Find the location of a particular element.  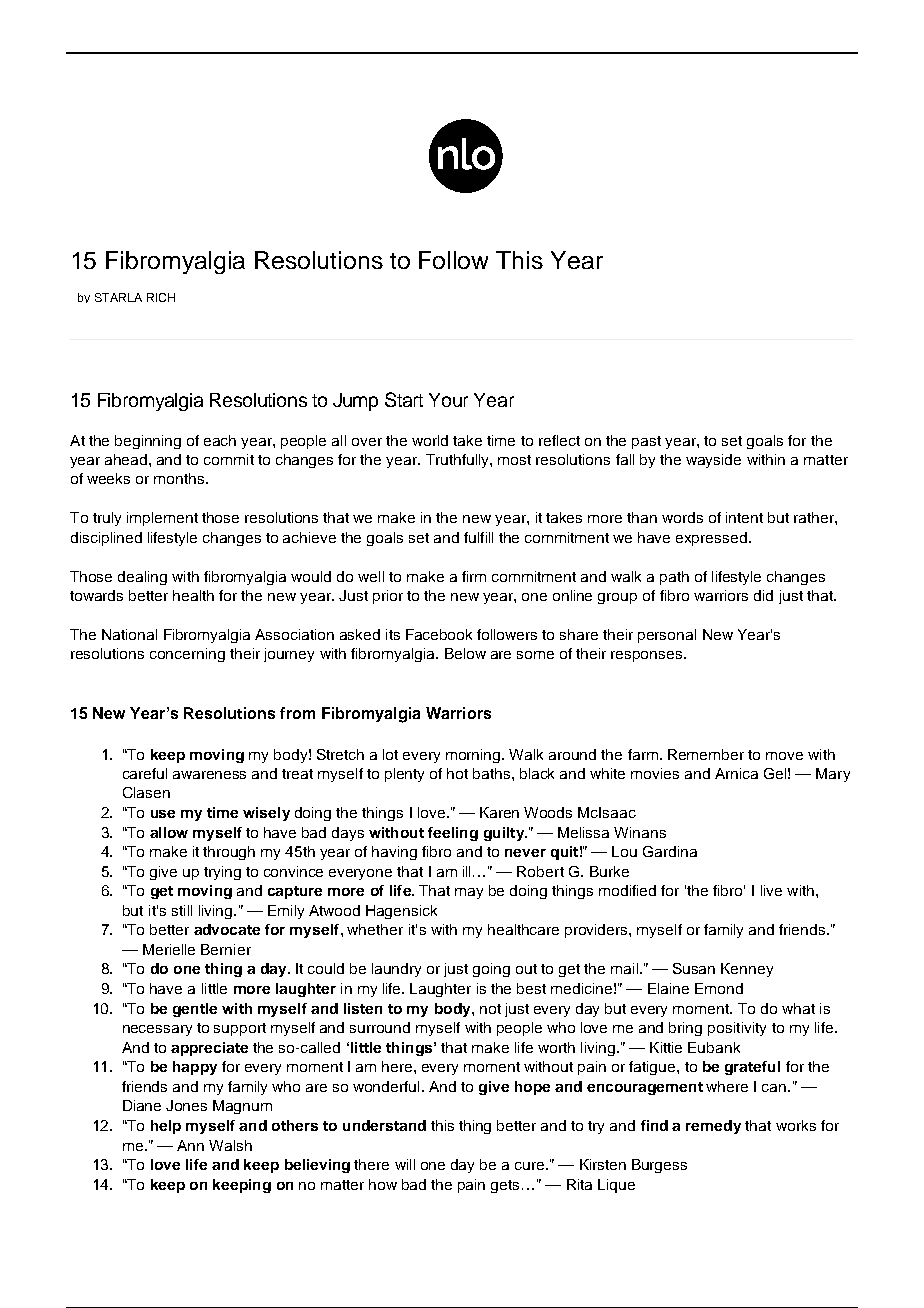

RICH is located at coordinates (161, 297).
